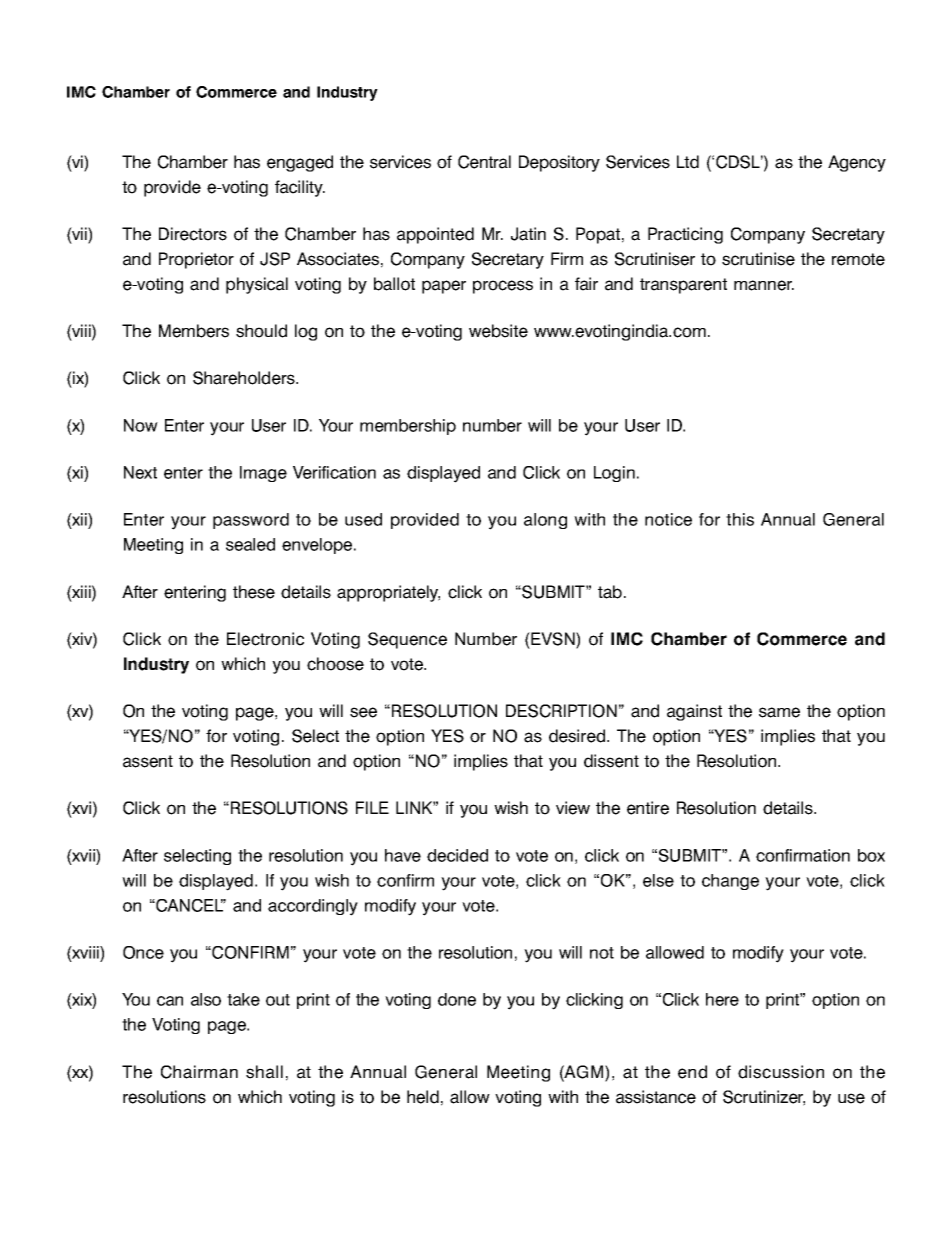  What do you see at coordinates (779, 712) in the screenshot?
I see `same` at bounding box center [779, 712].
